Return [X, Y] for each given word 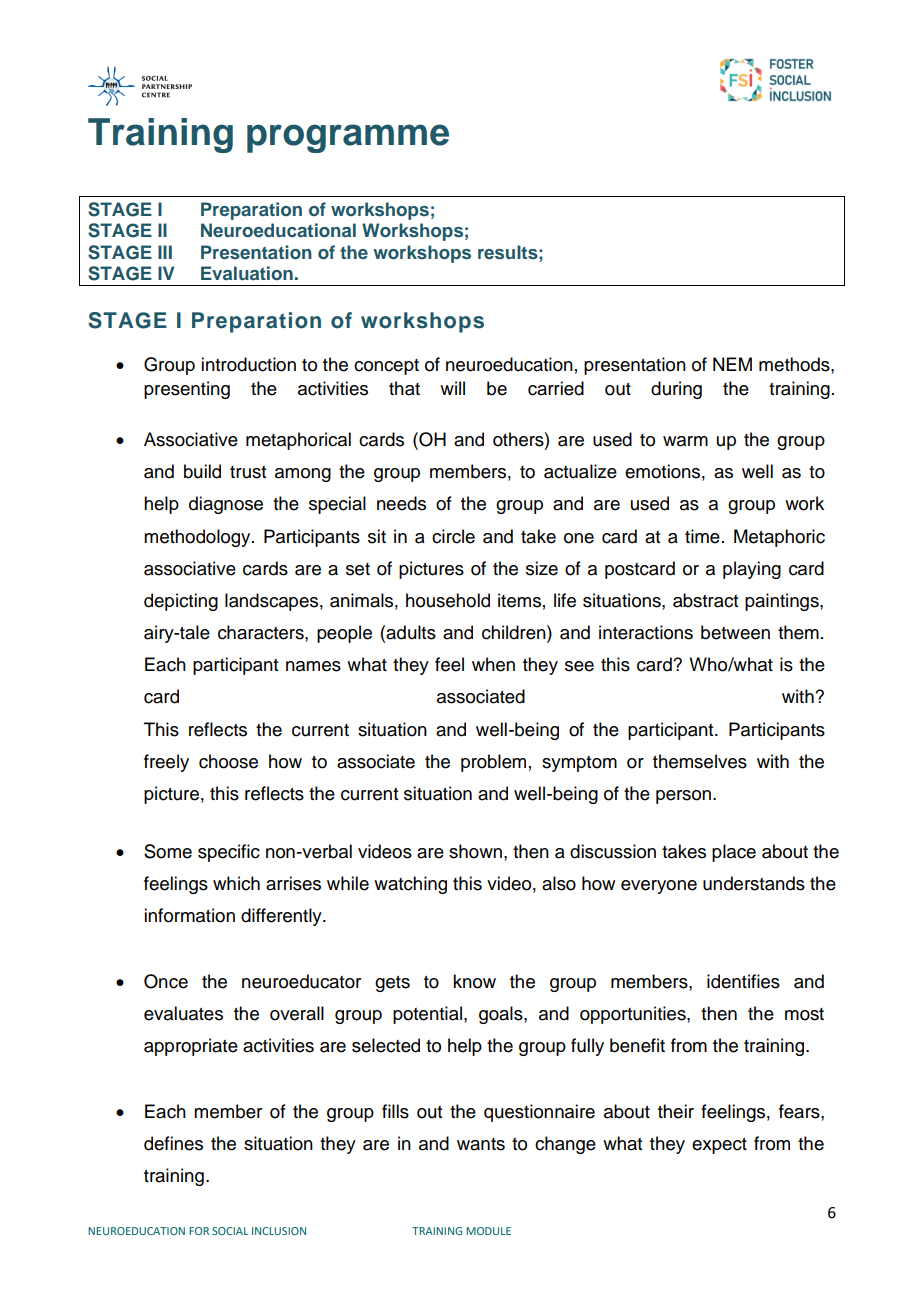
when [493, 664]
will [452, 388]
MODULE [488, 1231]
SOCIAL [230, 1231]
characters [262, 632]
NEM [732, 364]
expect [719, 1146]
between [735, 632]
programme [348, 138]
